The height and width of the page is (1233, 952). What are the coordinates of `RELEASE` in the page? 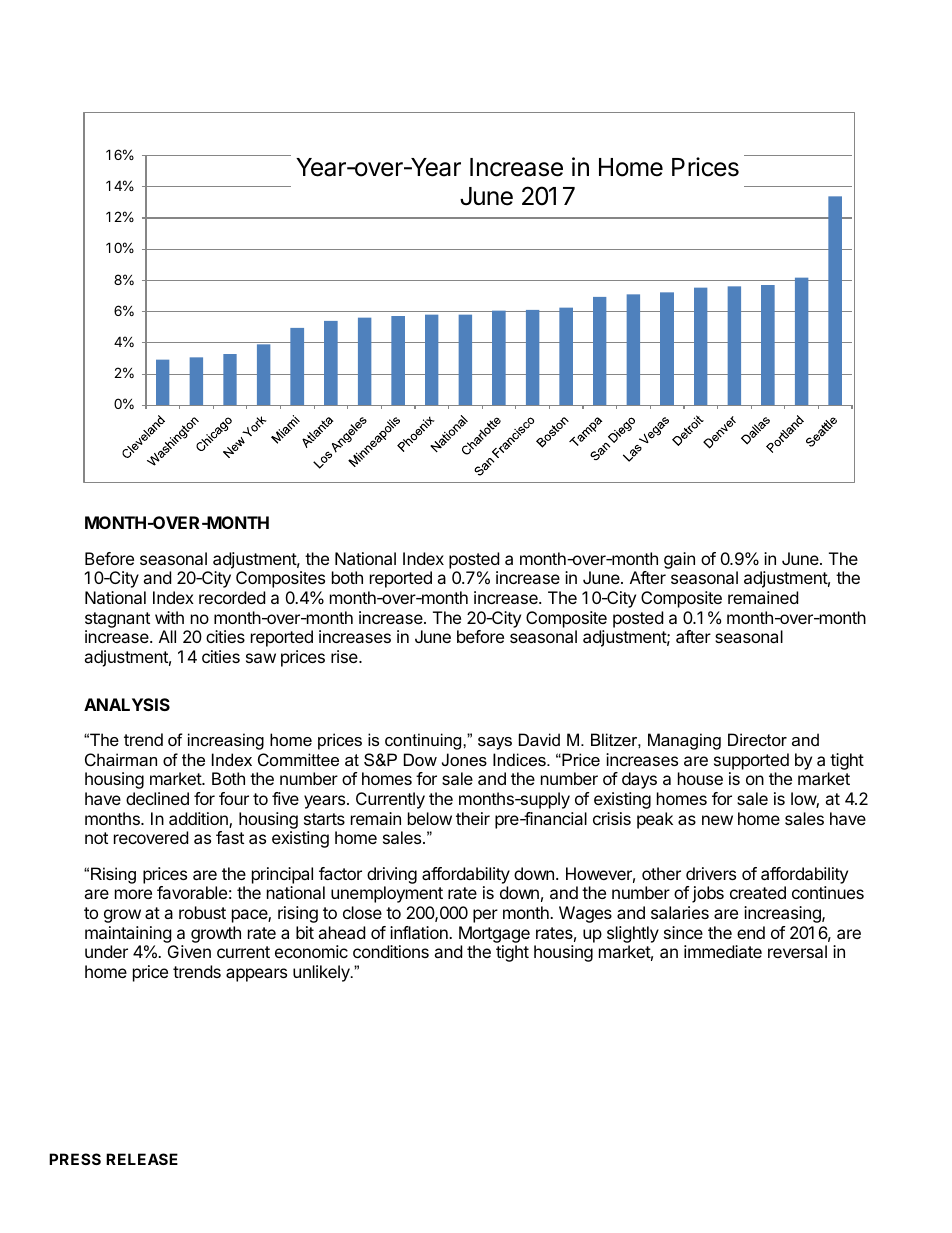 It's located at (142, 1159).
